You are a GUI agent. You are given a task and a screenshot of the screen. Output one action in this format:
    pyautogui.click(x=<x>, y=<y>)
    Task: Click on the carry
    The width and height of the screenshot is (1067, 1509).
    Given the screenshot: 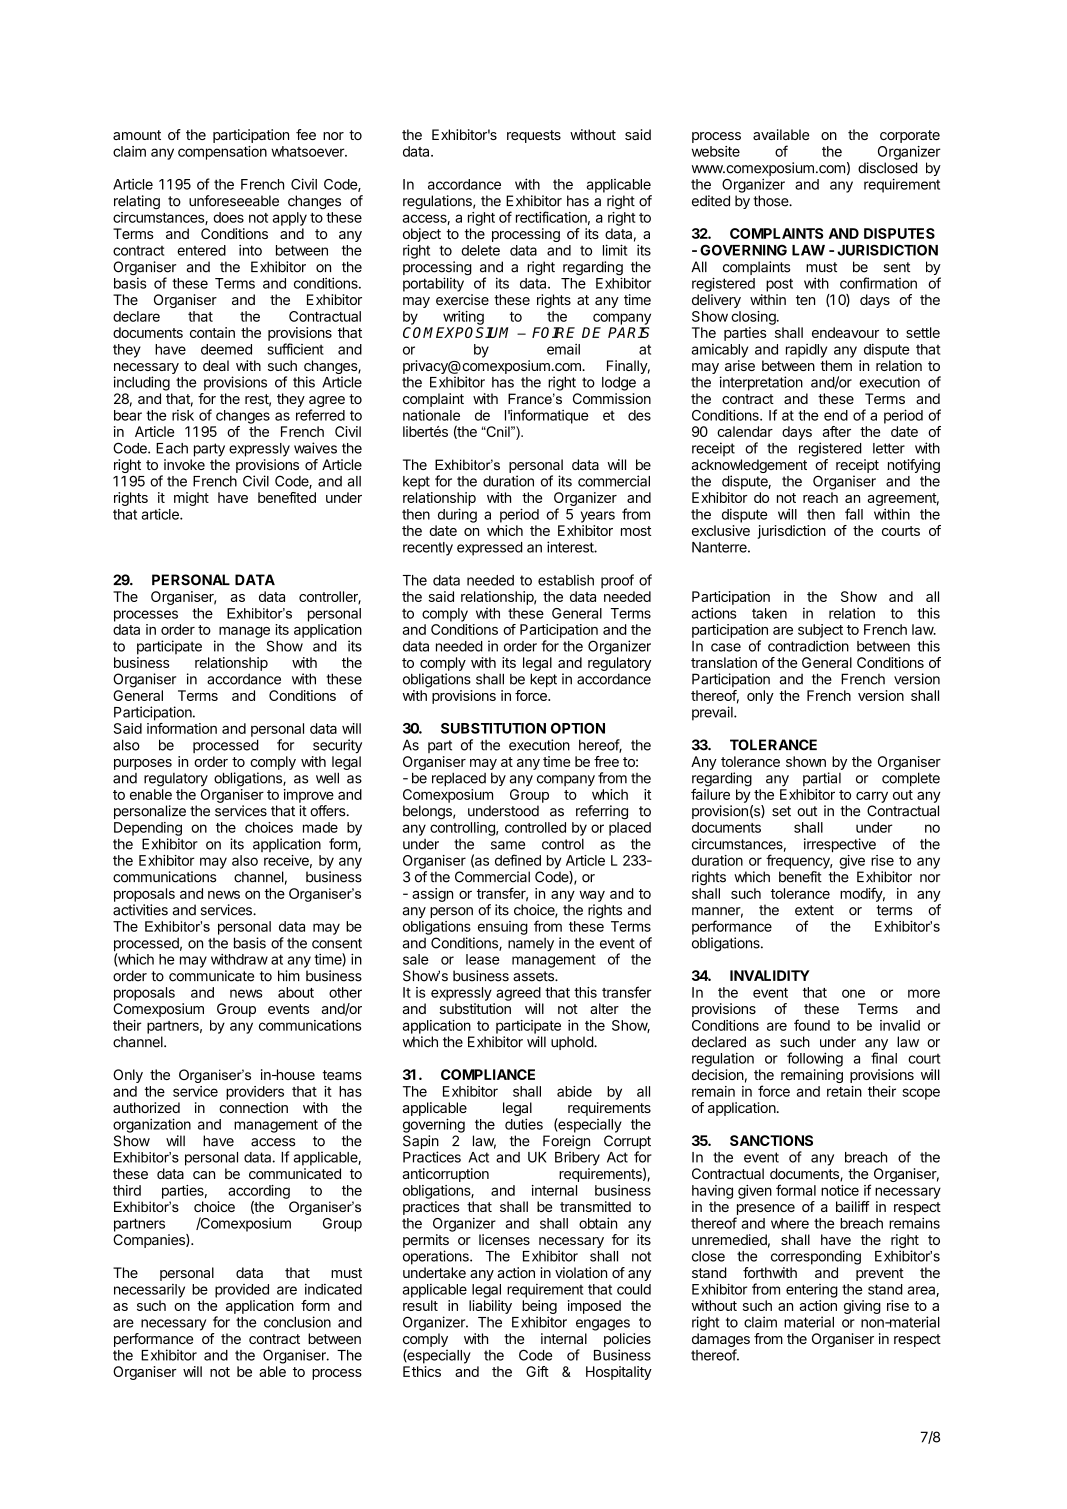 What is the action you would take?
    pyautogui.click(x=872, y=797)
